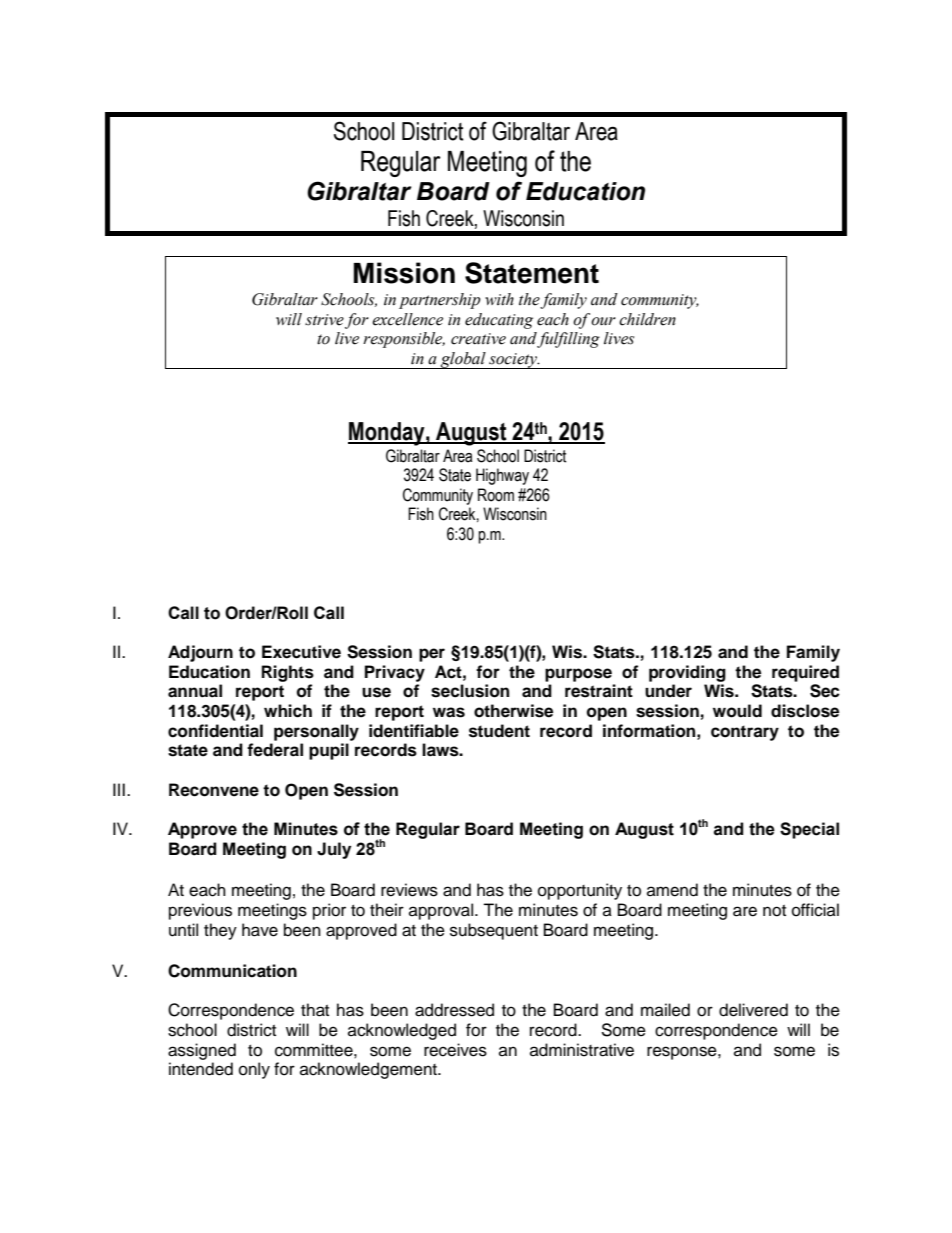 The height and width of the page is (1233, 952). I want to click on providing, so click(687, 673).
